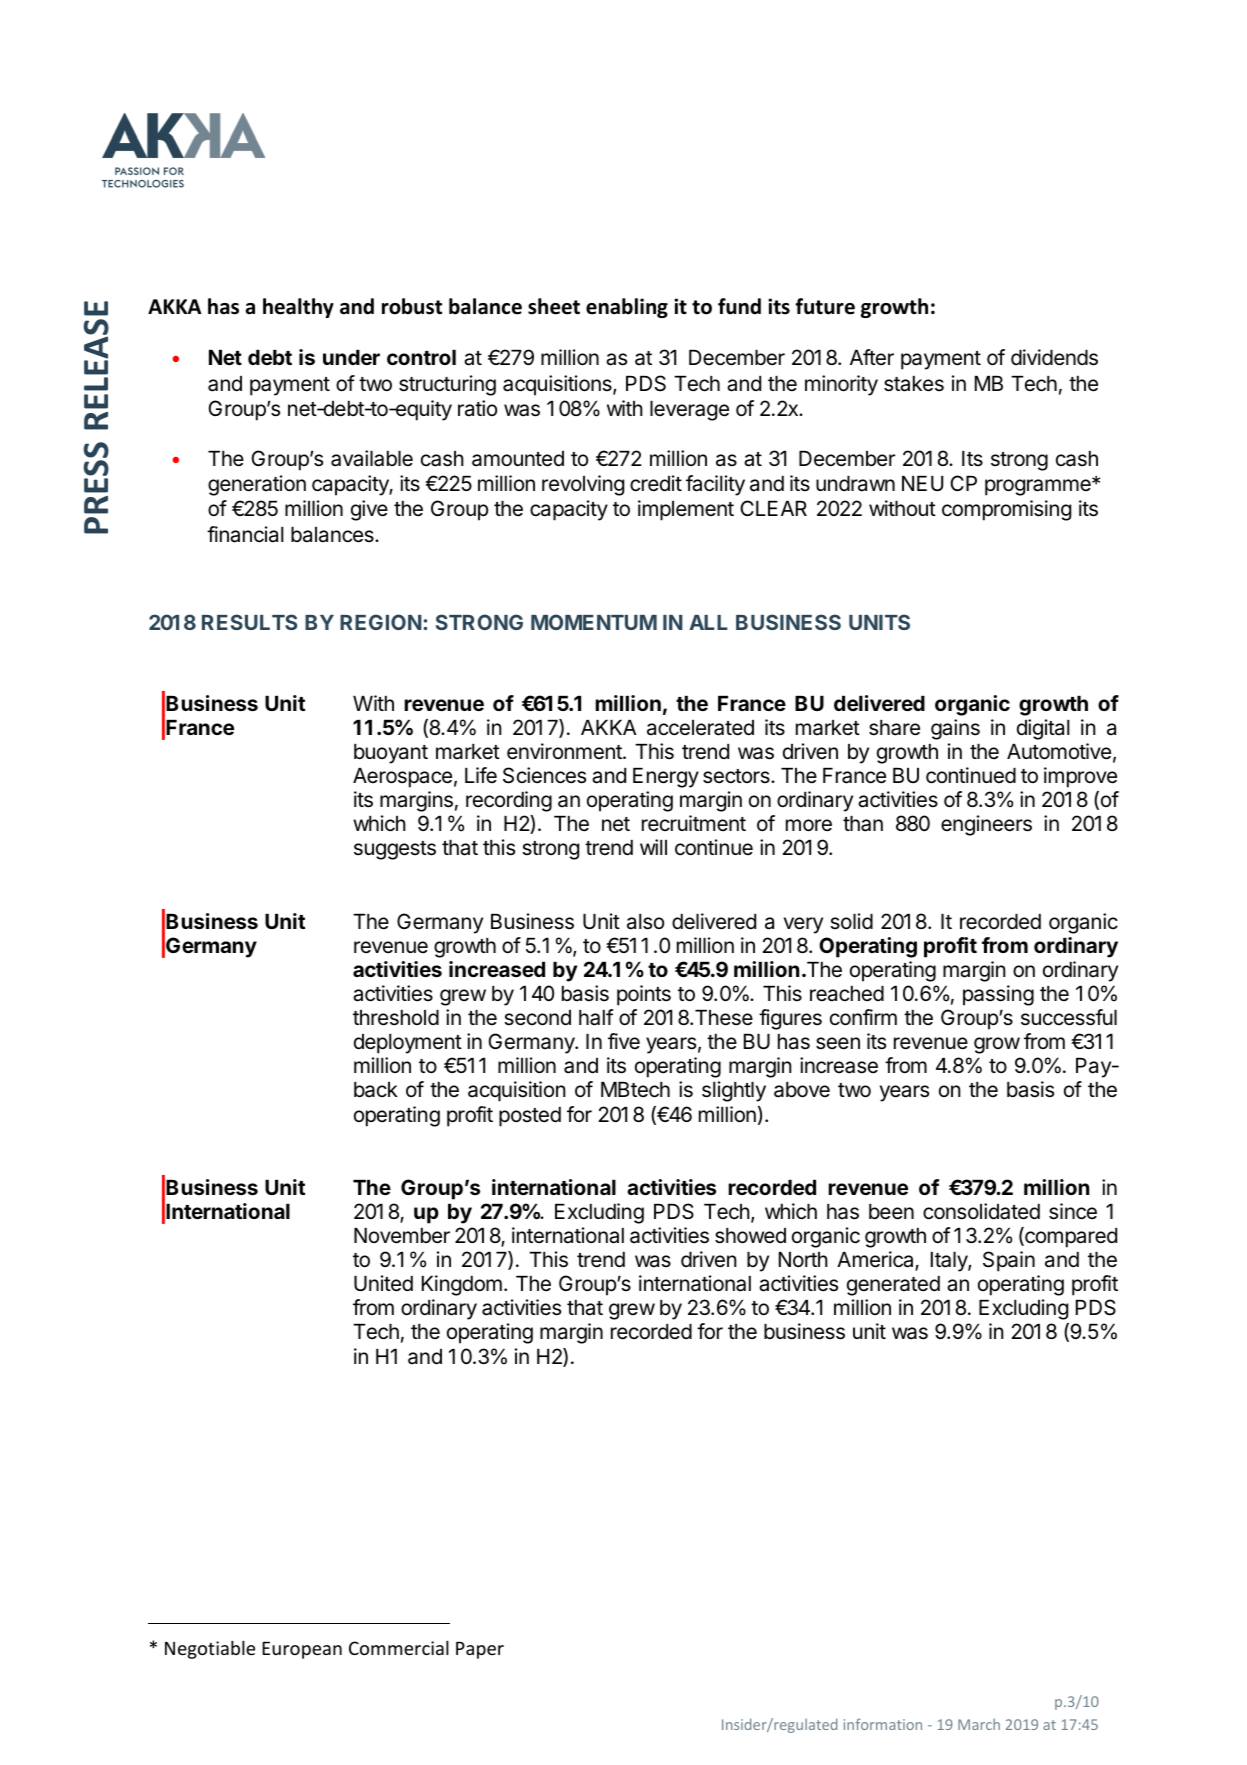 The width and height of the screenshot is (1247, 1765). What do you see at coordinates (302, 1650) in the screenshot?
I see `European` at bounding box center [302, 1650].
